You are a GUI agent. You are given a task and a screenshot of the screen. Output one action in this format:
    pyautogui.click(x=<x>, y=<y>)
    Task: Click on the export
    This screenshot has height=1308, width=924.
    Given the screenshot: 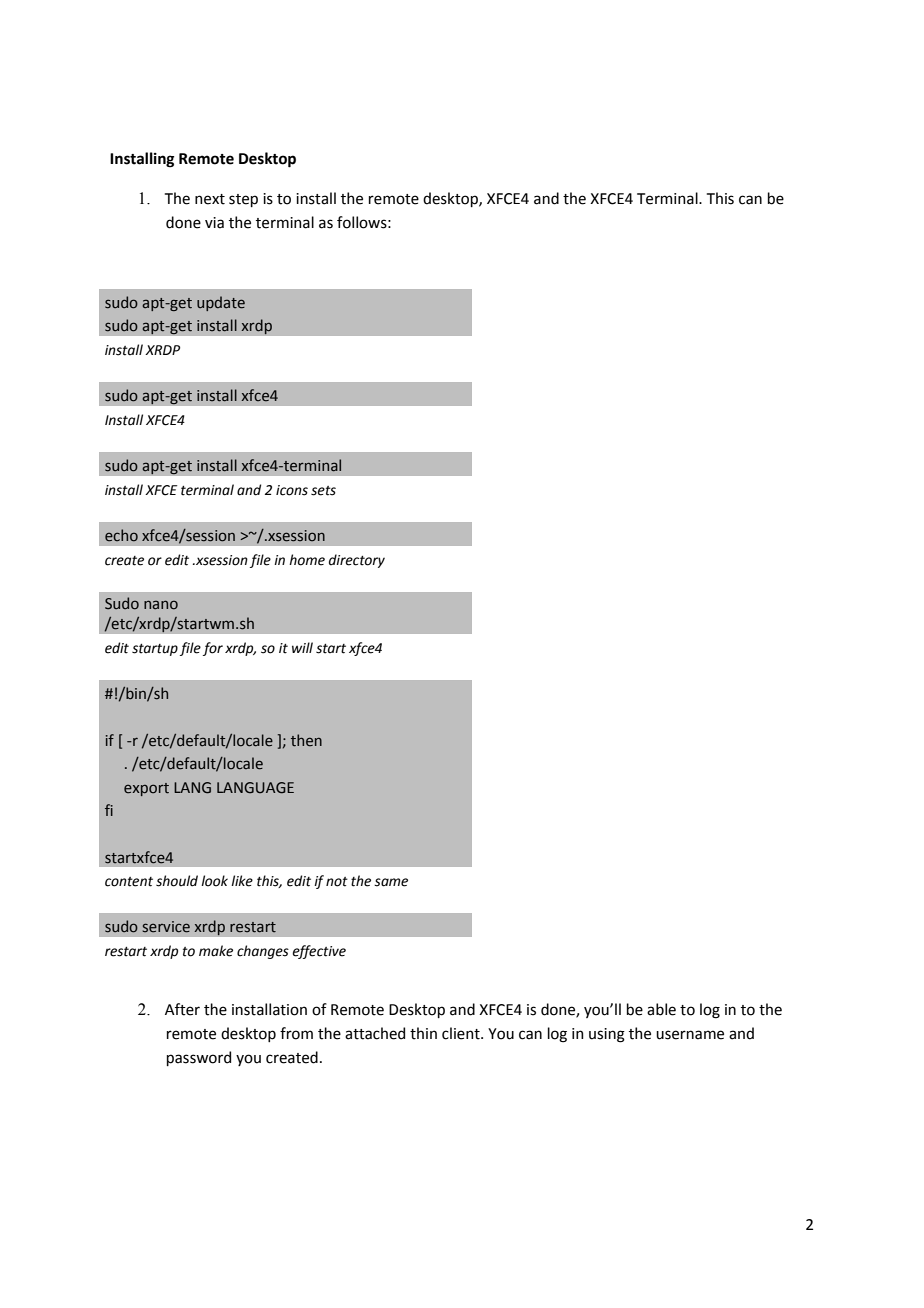 What is the action you would take?
    pyautogui.click(x=146, y=789)
